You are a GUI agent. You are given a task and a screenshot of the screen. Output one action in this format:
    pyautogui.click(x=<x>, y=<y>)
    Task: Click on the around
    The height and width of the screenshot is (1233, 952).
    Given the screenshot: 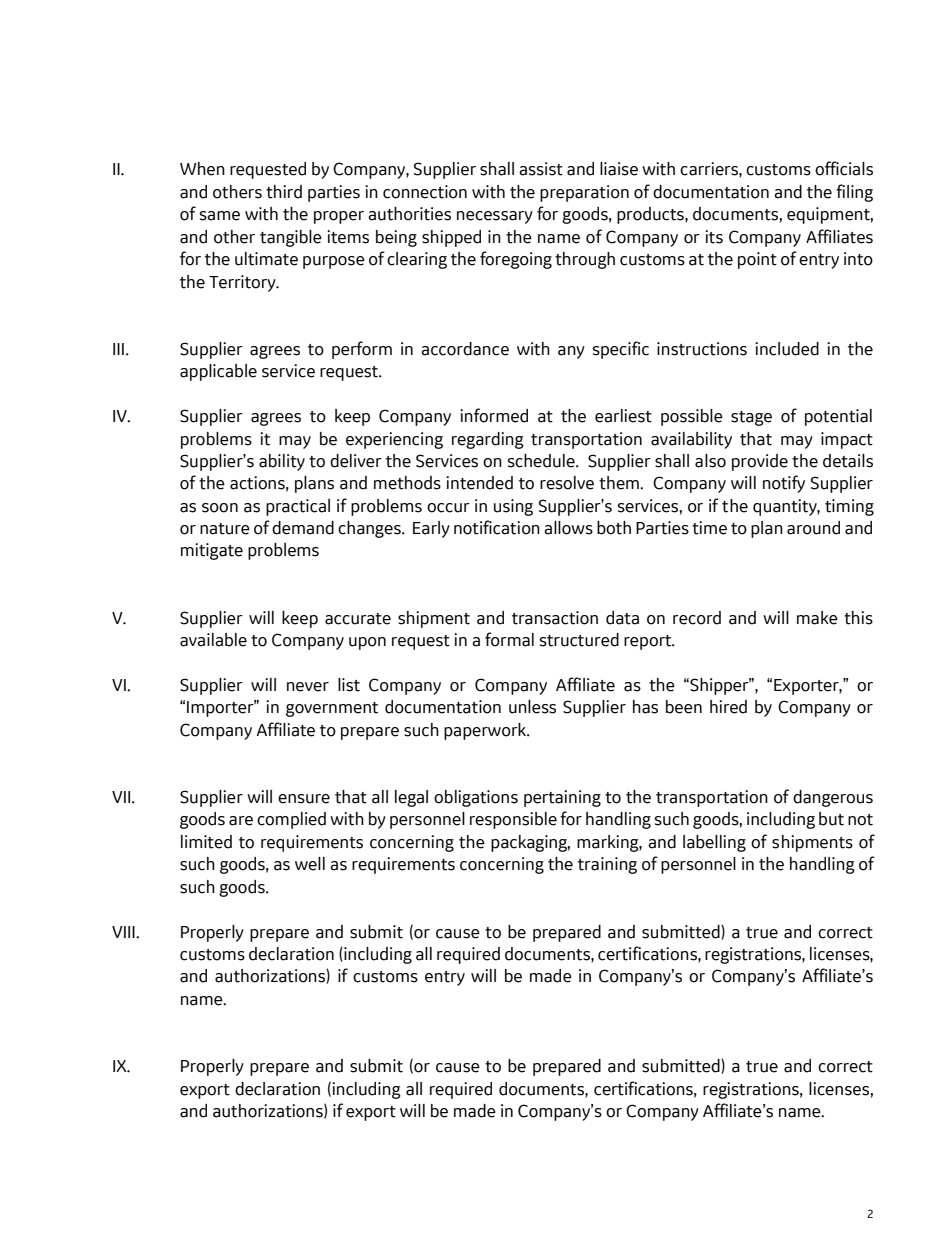 What is the action you would take?
    pyautogui.click(x=813, y=528)
